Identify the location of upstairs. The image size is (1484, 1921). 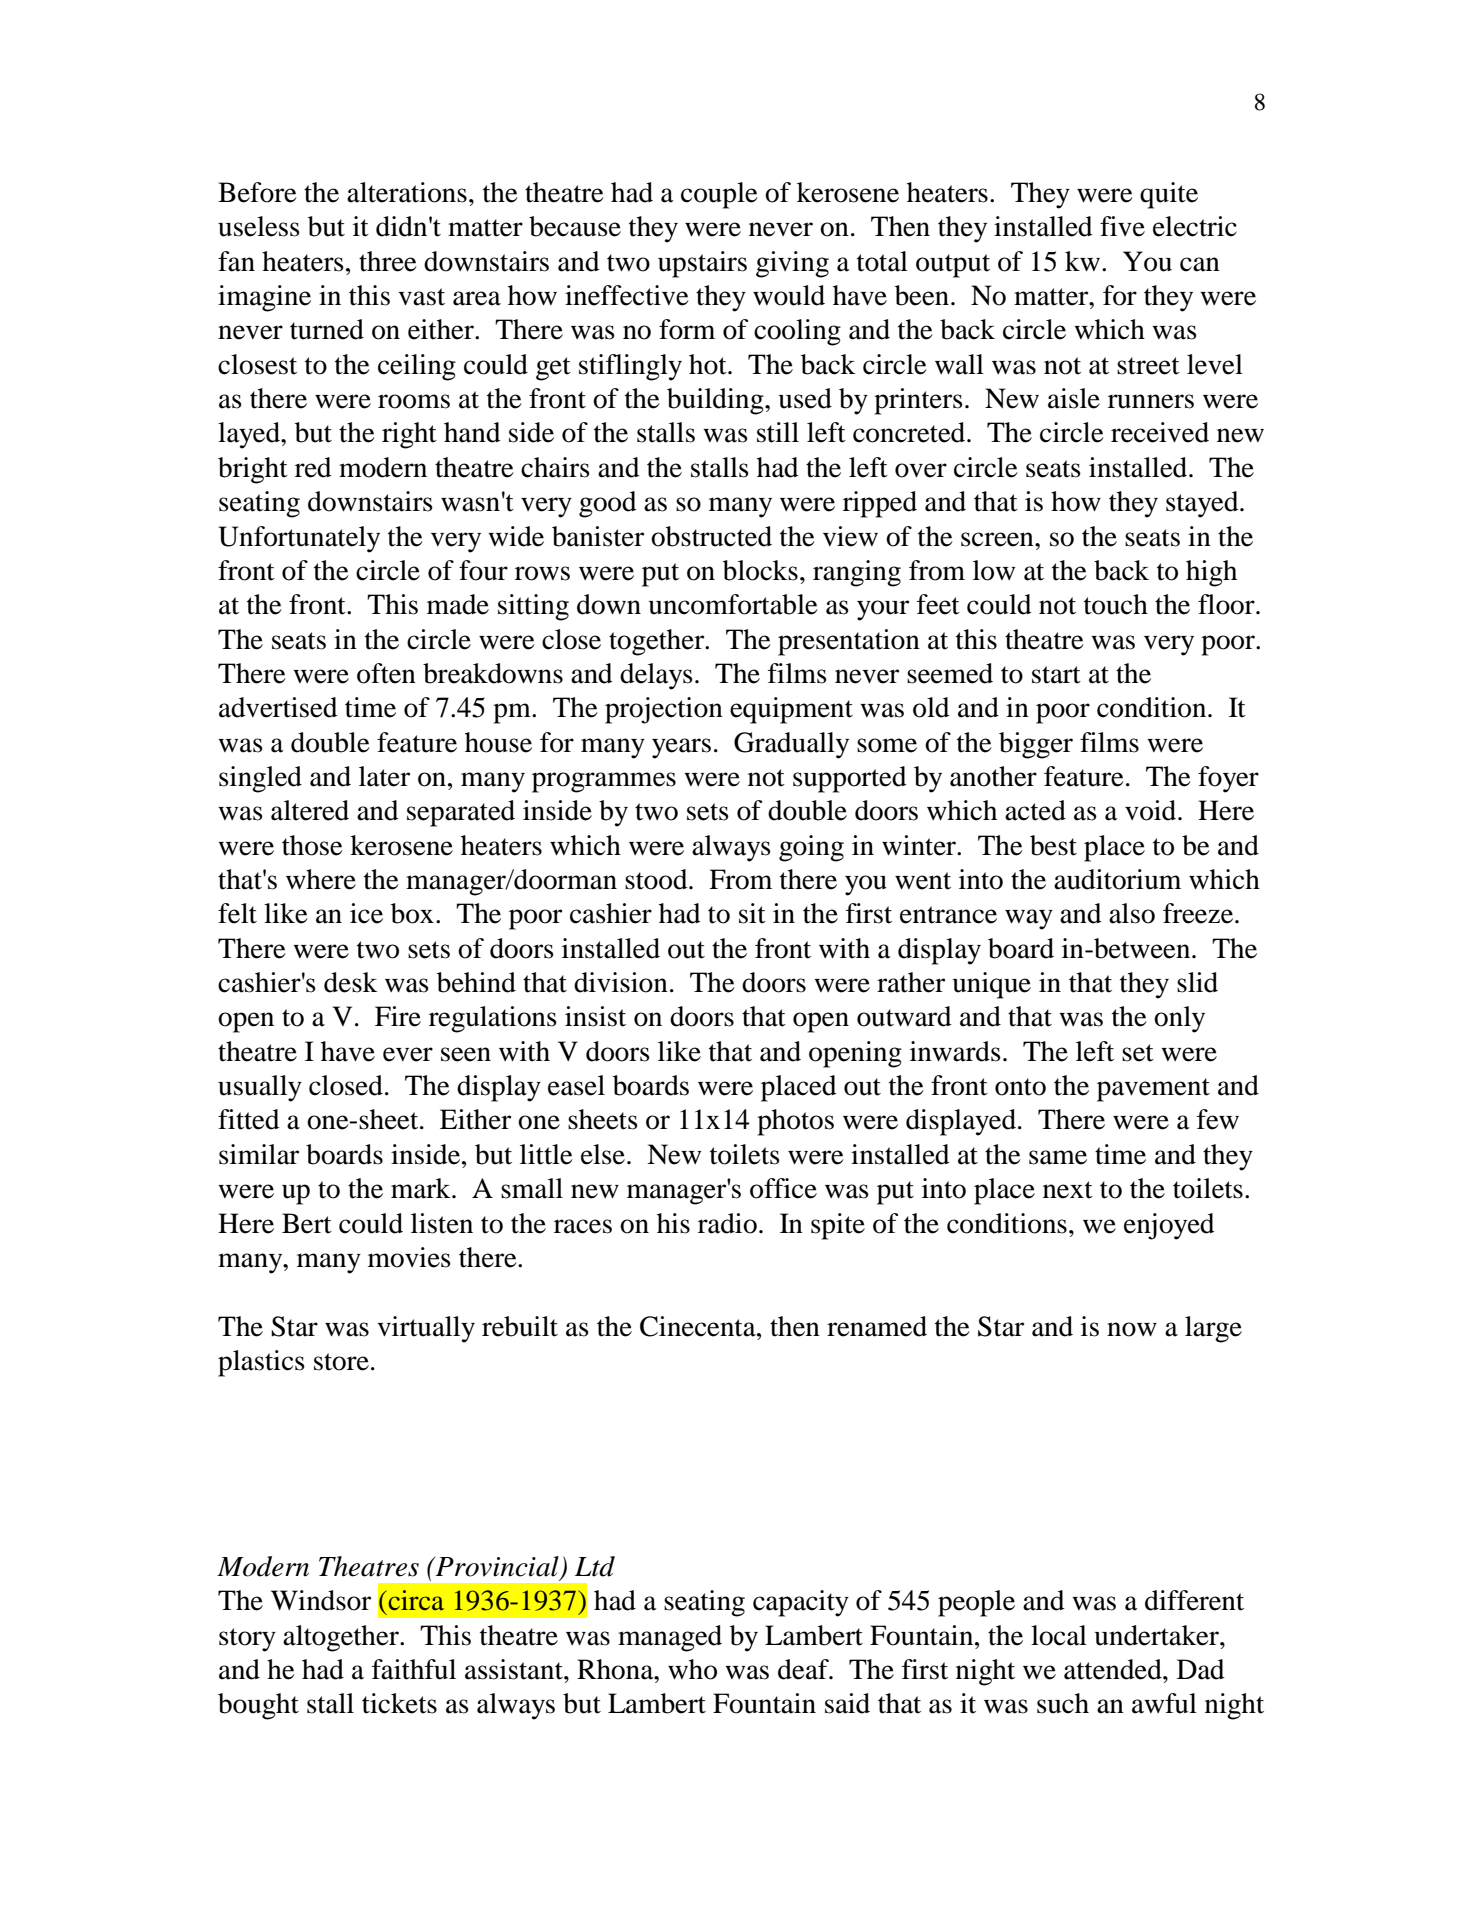
(702, 264).
